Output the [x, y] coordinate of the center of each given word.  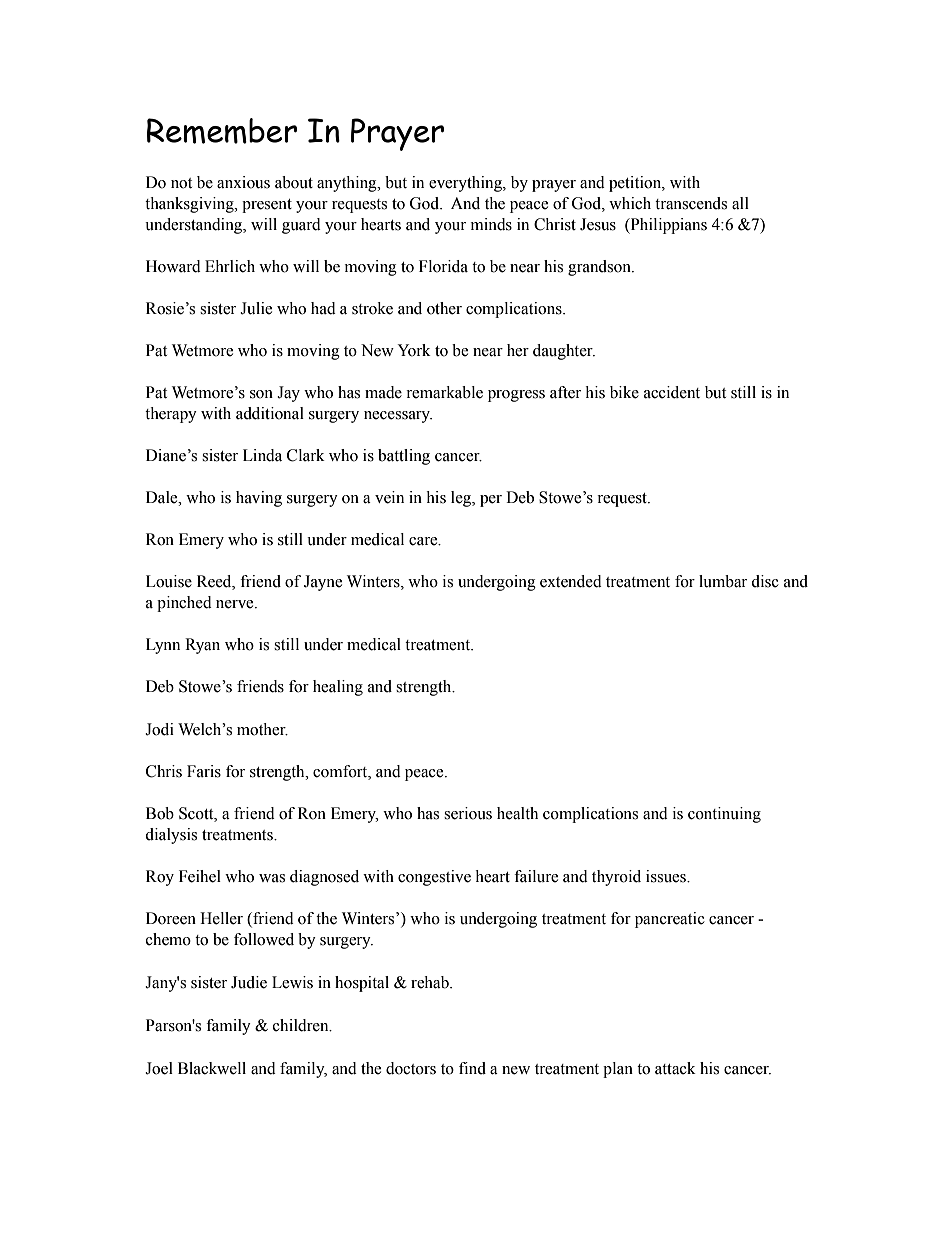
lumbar [723, 581]
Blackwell [212, 1068]
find [472, 1068]
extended [571, 581]
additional [270, 413]
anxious [243, 182]
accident [672, 392]
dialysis [171, 836]
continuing [724, 815]
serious [468, 813]
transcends [691, 203]
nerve [236, 604]
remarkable [444, 392]
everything [466, 184]
